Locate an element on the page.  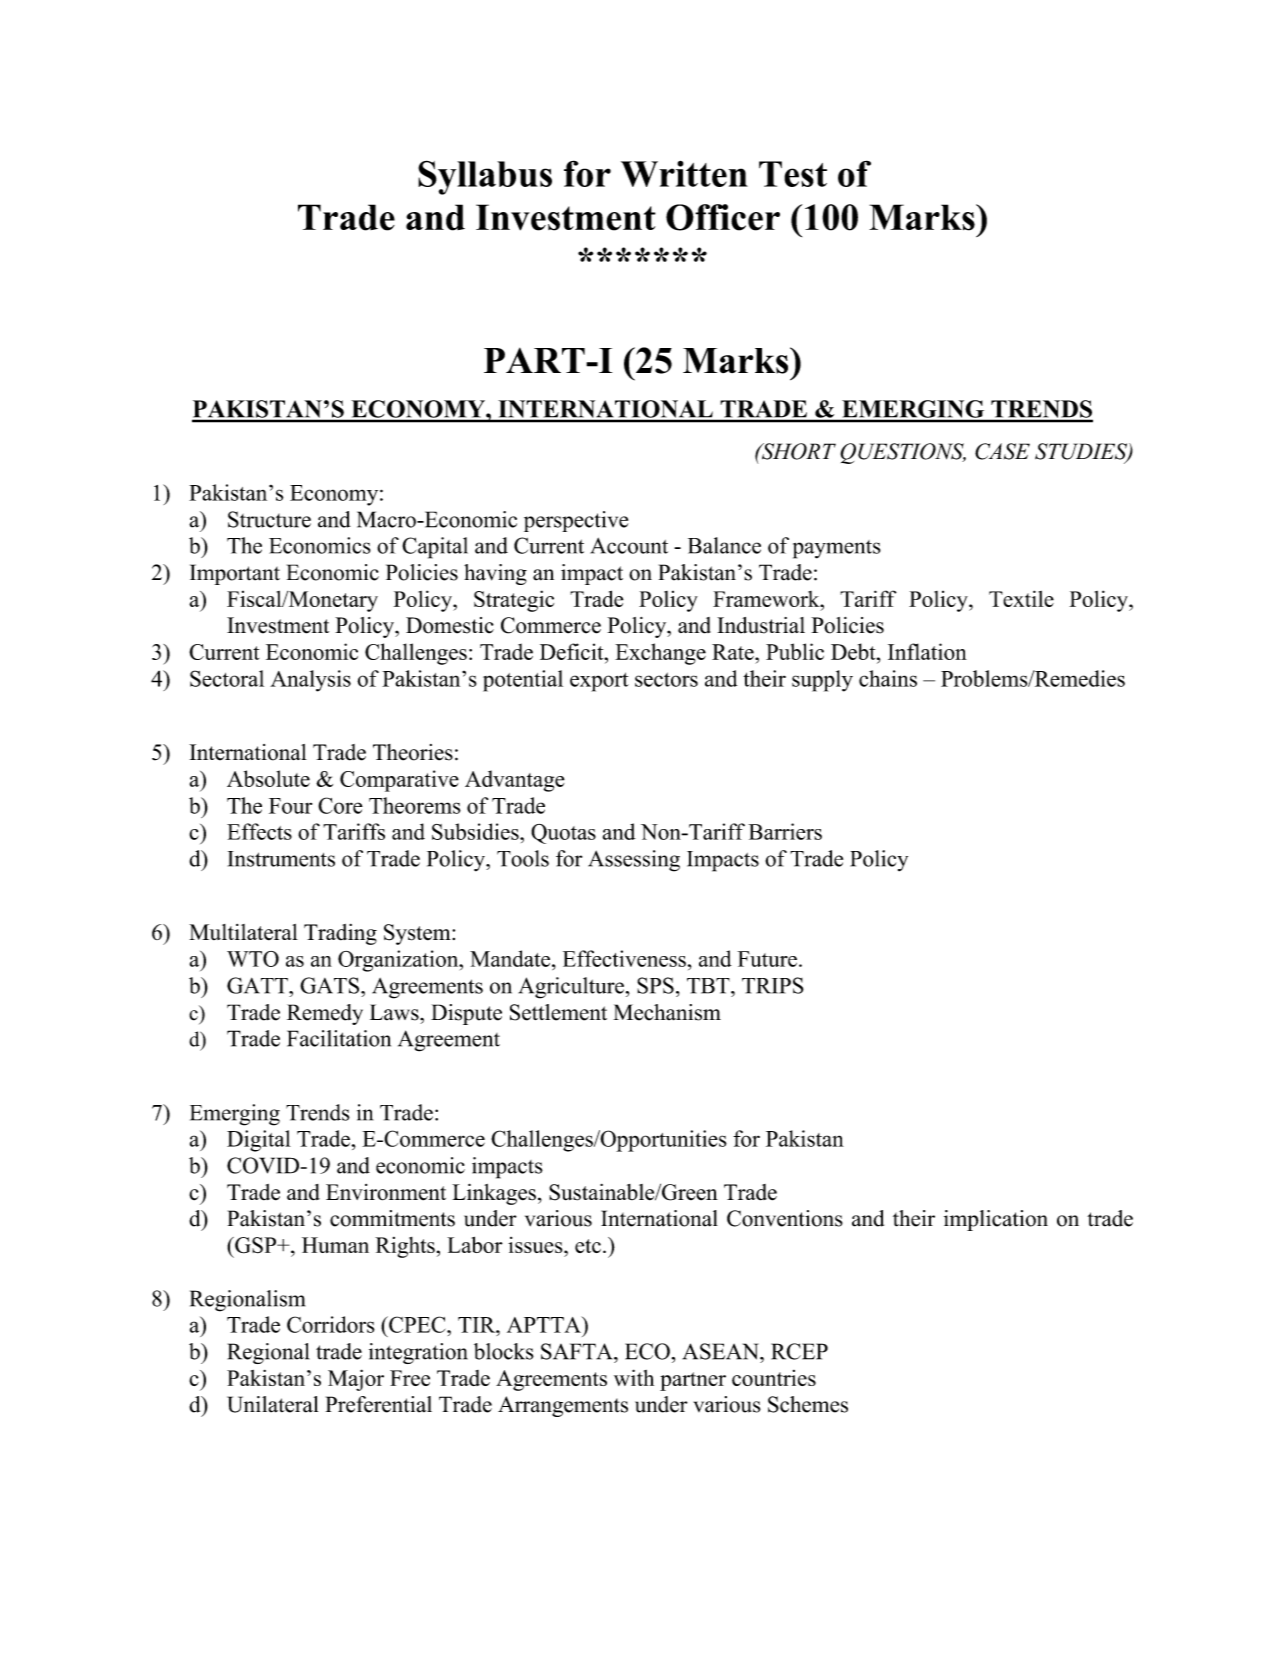
Written is located at coordinates (684, 173).
